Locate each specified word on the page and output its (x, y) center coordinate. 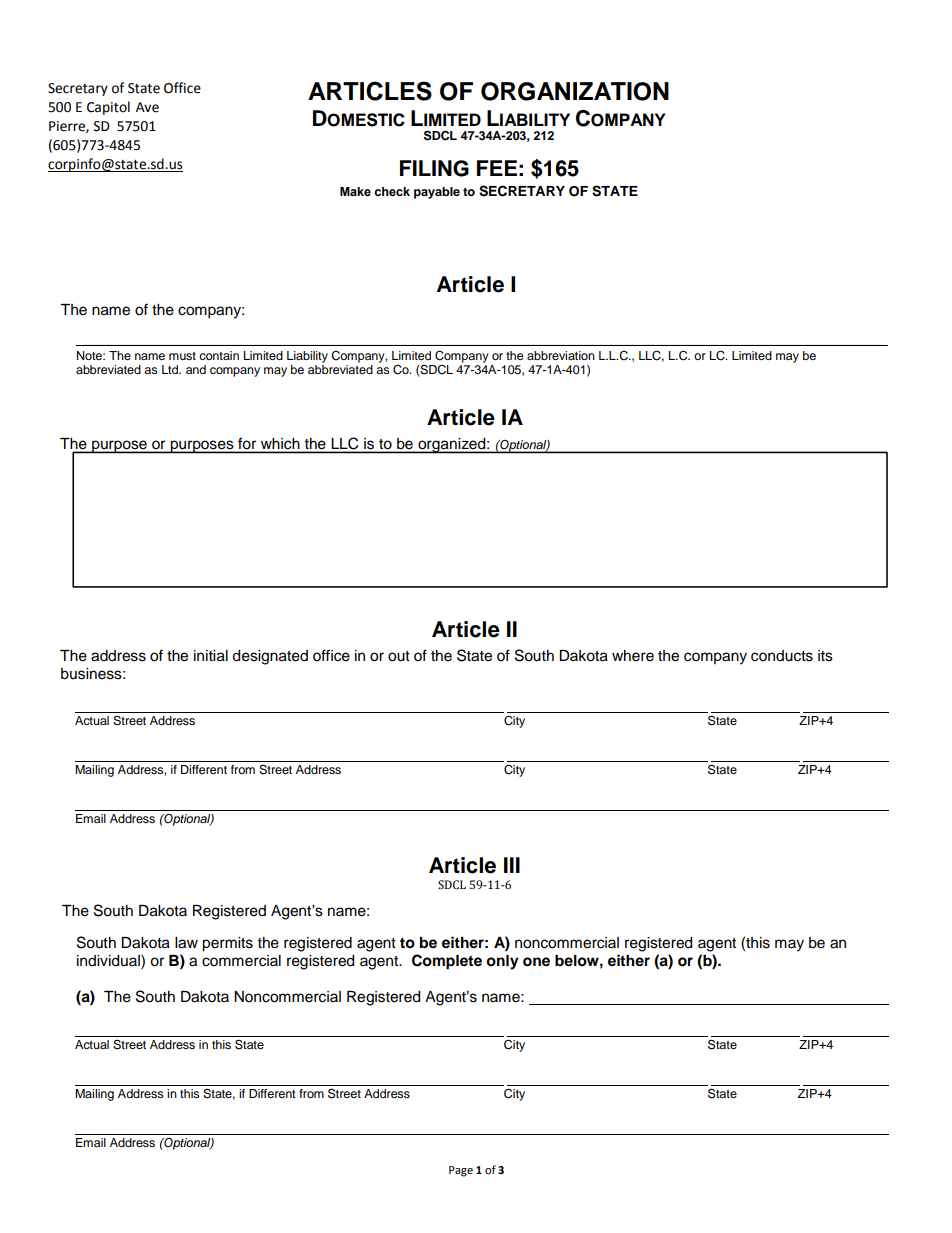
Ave (147, 107)
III (512, 865)
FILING (434, 168)
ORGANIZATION (575, 91)
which (280, 443)
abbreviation (561, 355)
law (186, 943)
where (633, 656)
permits (227, 944)
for (247, 443)
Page (461, 1171)
